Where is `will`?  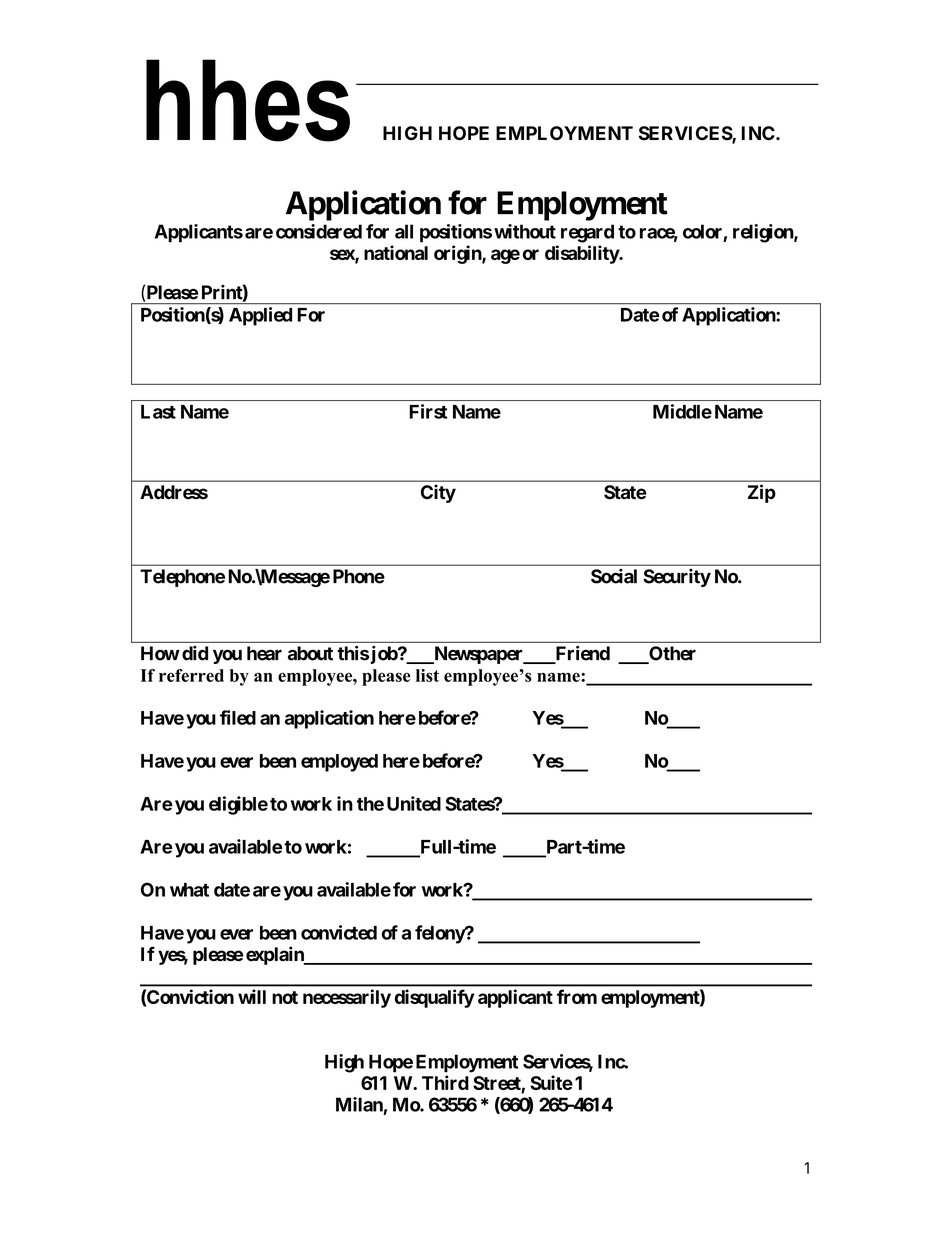
will is located at coordinates (252, 996).
